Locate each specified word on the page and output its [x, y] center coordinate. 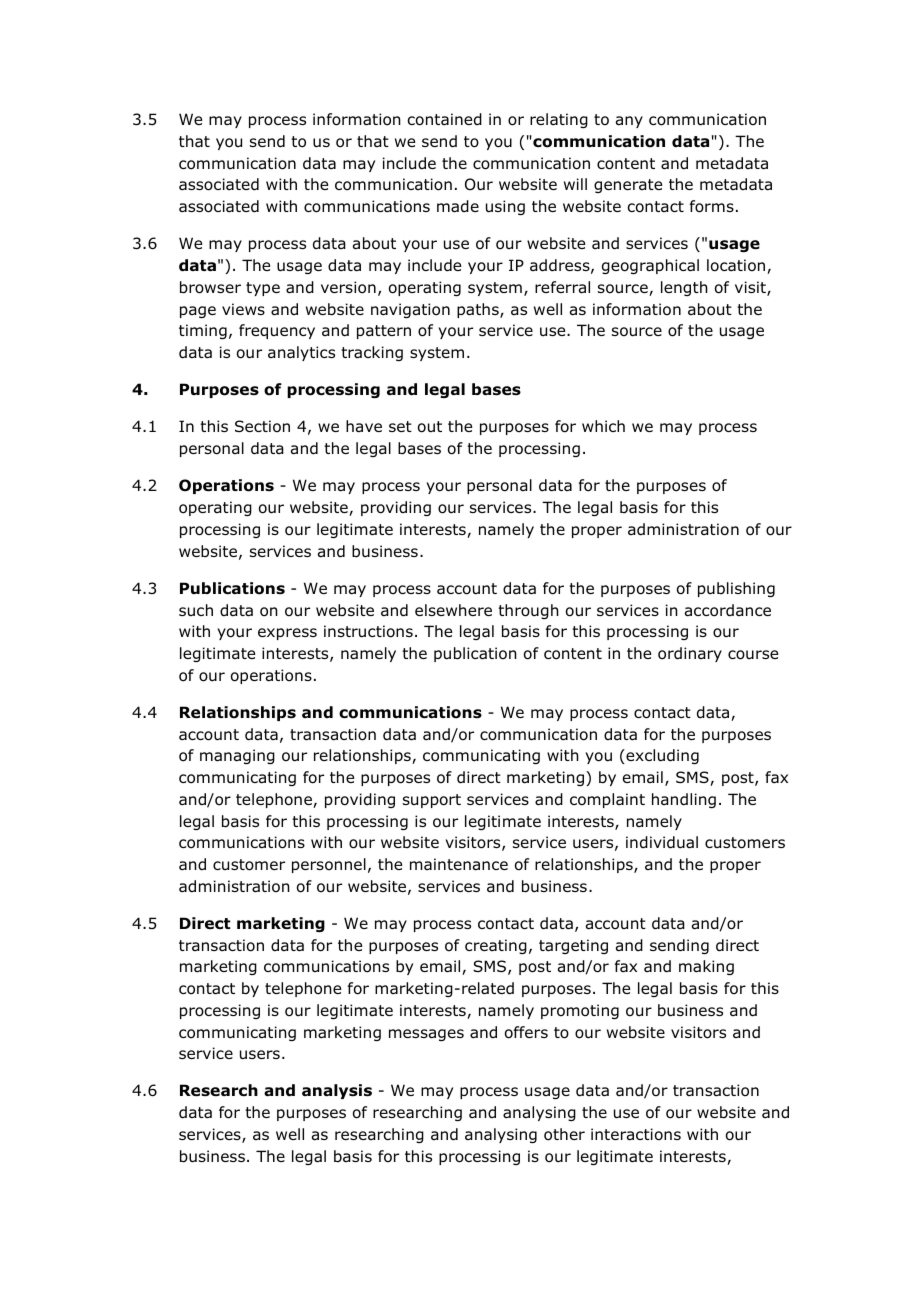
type [263, 289]
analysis [337, 1091]
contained [444, 119]
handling [684, 800]
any [629, 122]
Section [262, 426]
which [603, 426]
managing [237, 756]
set [400, 426]
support [432, 801]
